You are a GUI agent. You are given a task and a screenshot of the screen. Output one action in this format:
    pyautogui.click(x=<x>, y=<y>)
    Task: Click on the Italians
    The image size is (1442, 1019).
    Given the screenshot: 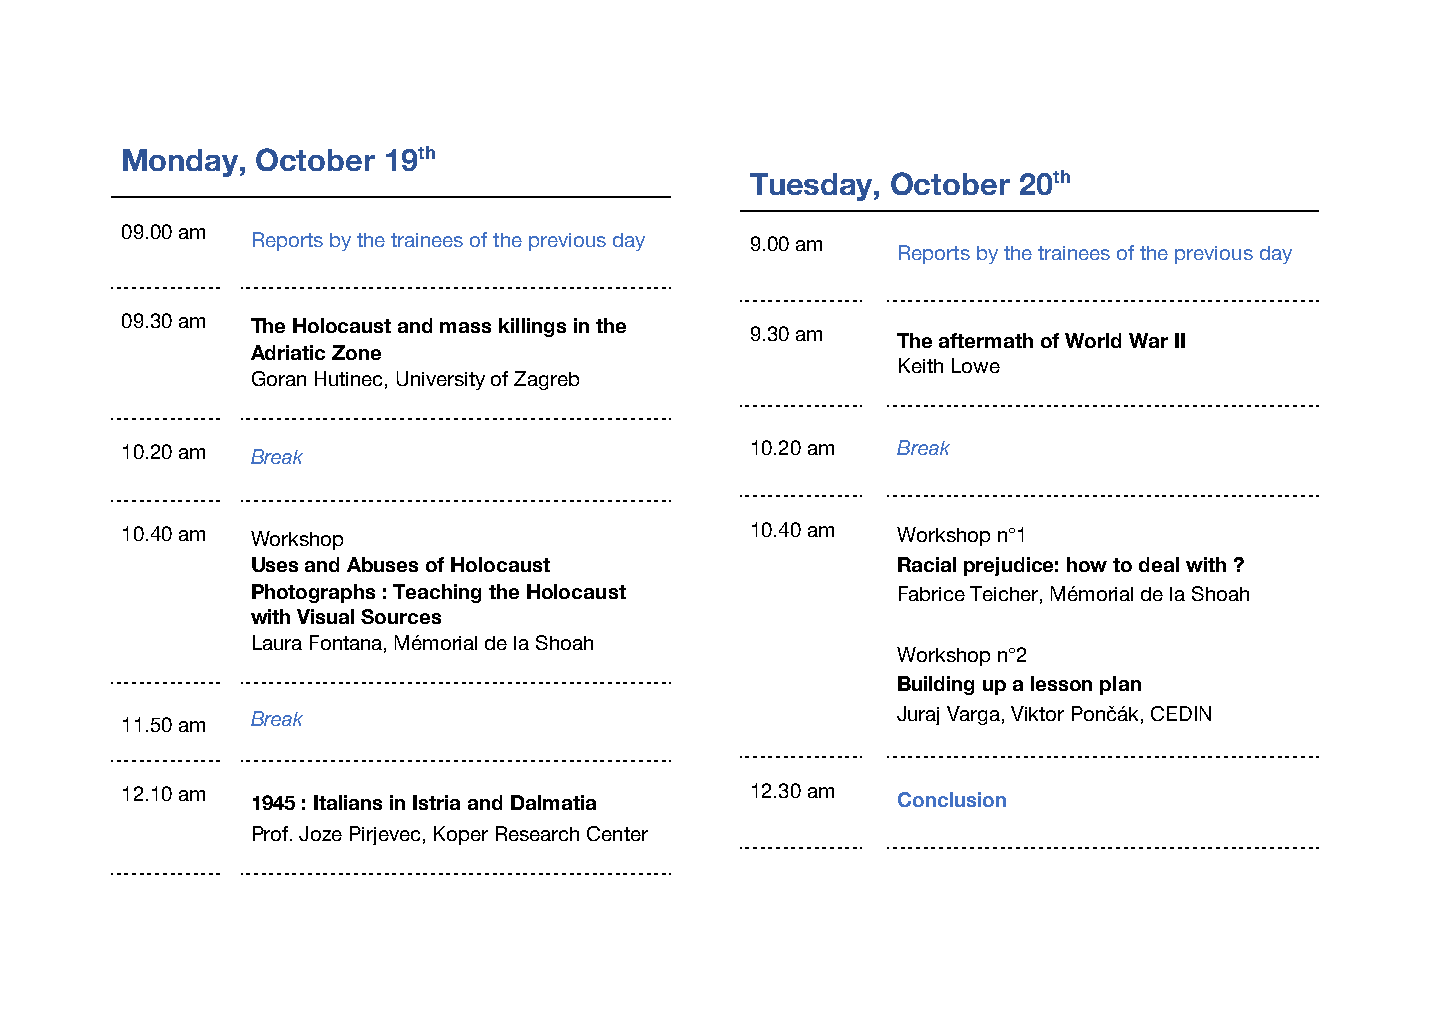 What is the action you would take?
    pyautogui.click(x=348, y=802)
